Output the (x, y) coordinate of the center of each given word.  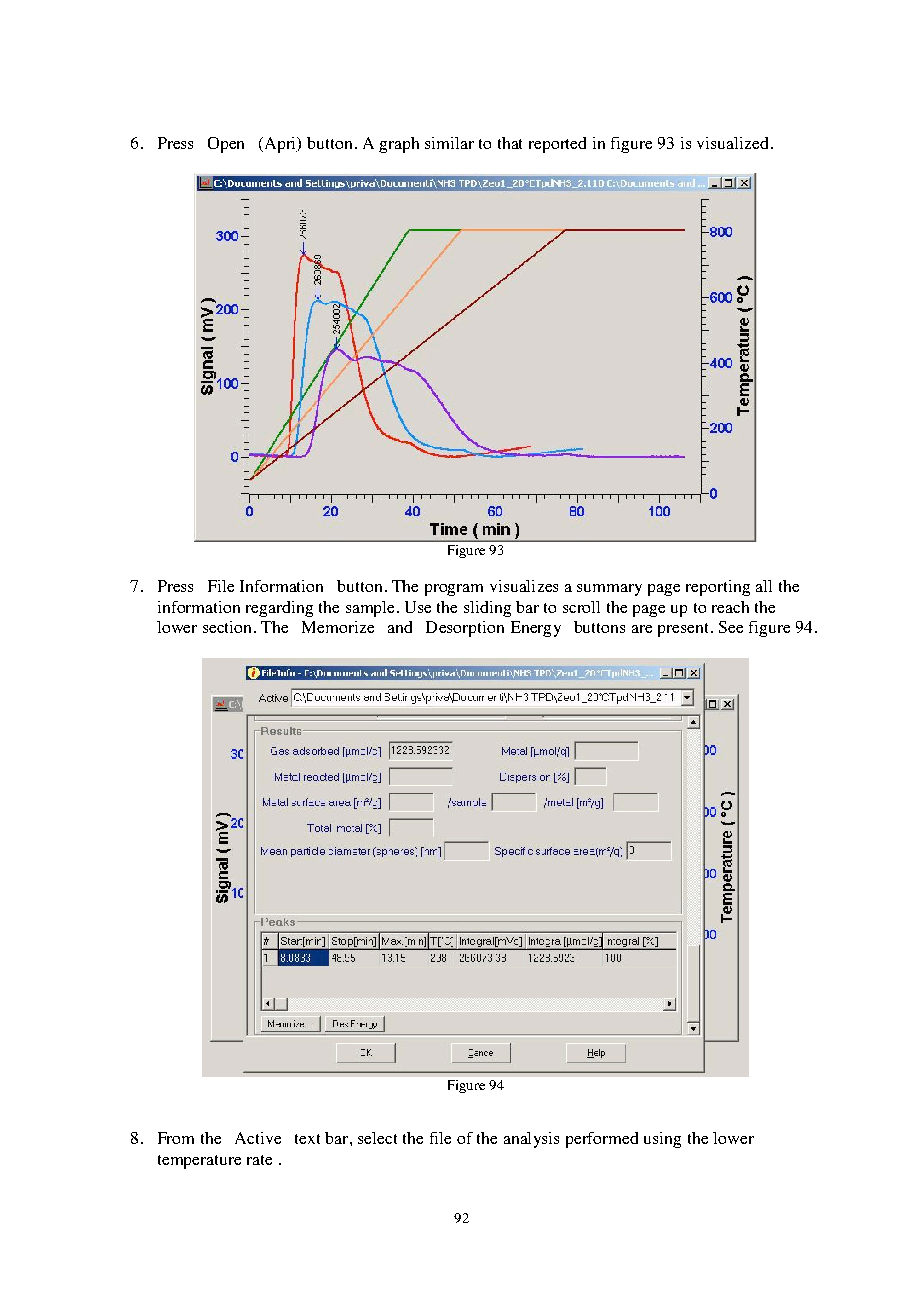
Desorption (465, 629)
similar (449, 143)
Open (226, 145)
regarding (279, 609)
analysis (531, 1140)
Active (258, 1138)
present (683, 630)
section (229, 627)
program (454, 590)
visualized (732, 143)
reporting (718, 588)
